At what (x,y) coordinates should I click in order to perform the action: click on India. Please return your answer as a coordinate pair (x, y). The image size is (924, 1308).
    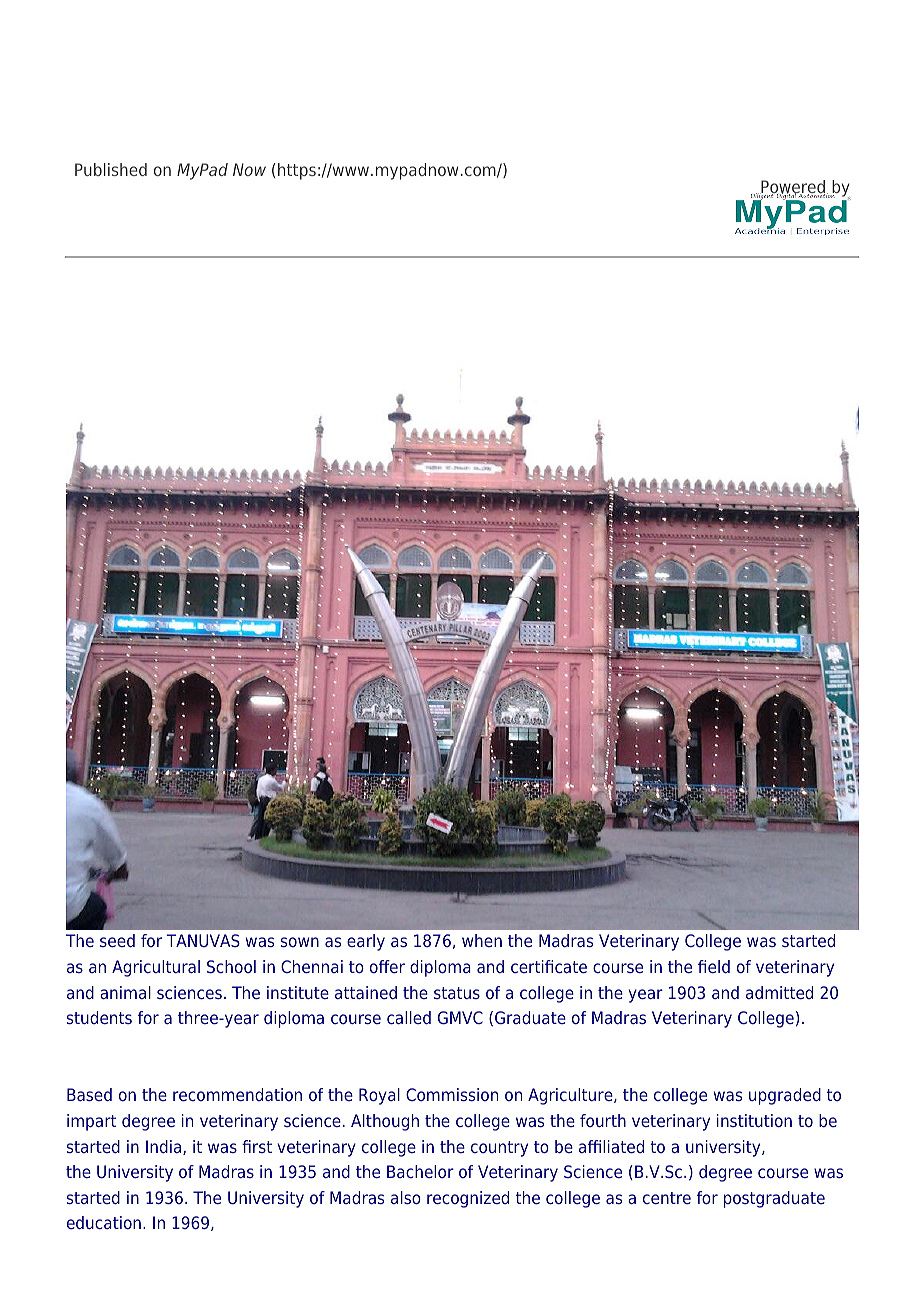
    Looking at the image, I should click on (165, 1147).
